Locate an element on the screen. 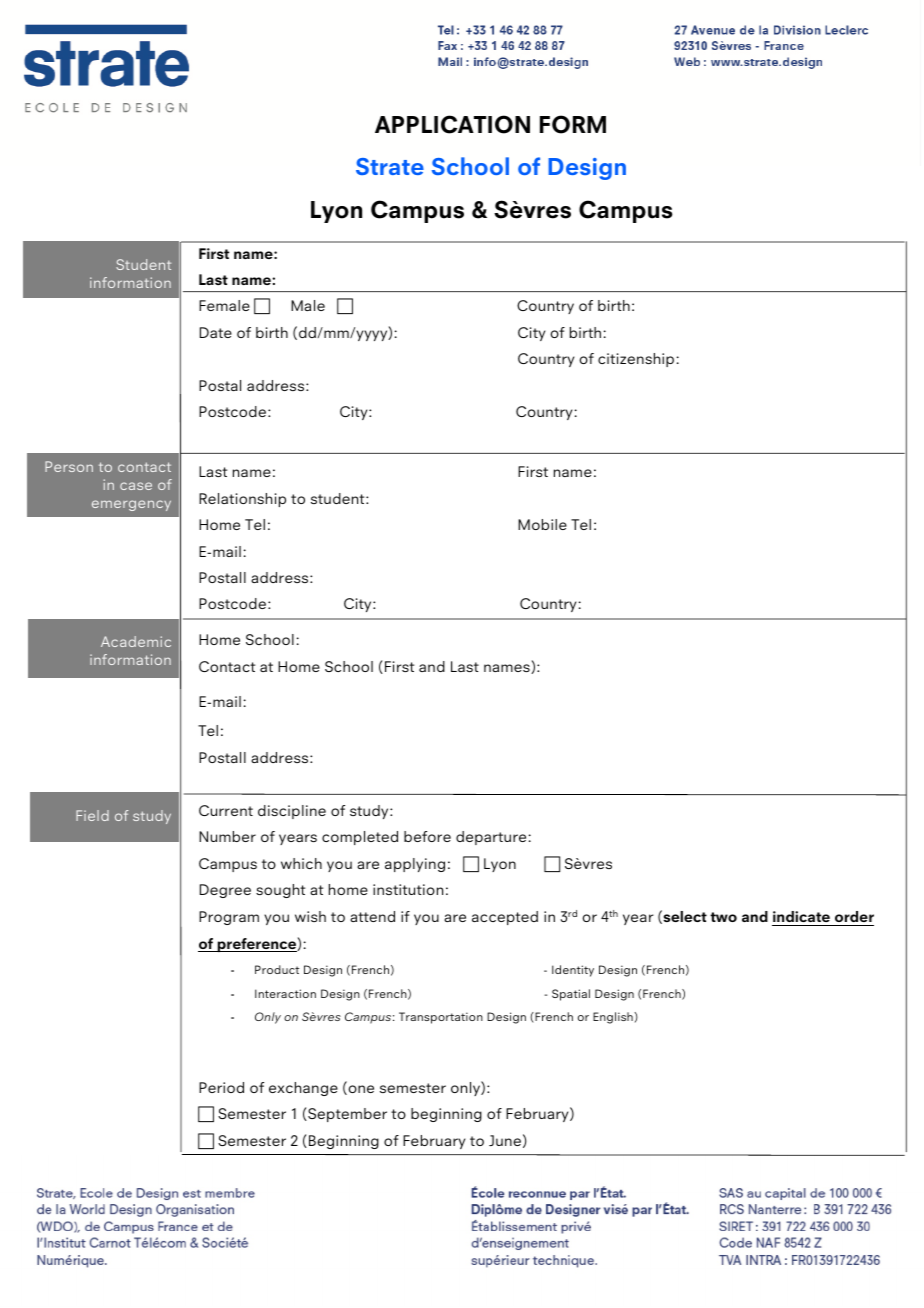  two is located at coordinates (723, 917).
